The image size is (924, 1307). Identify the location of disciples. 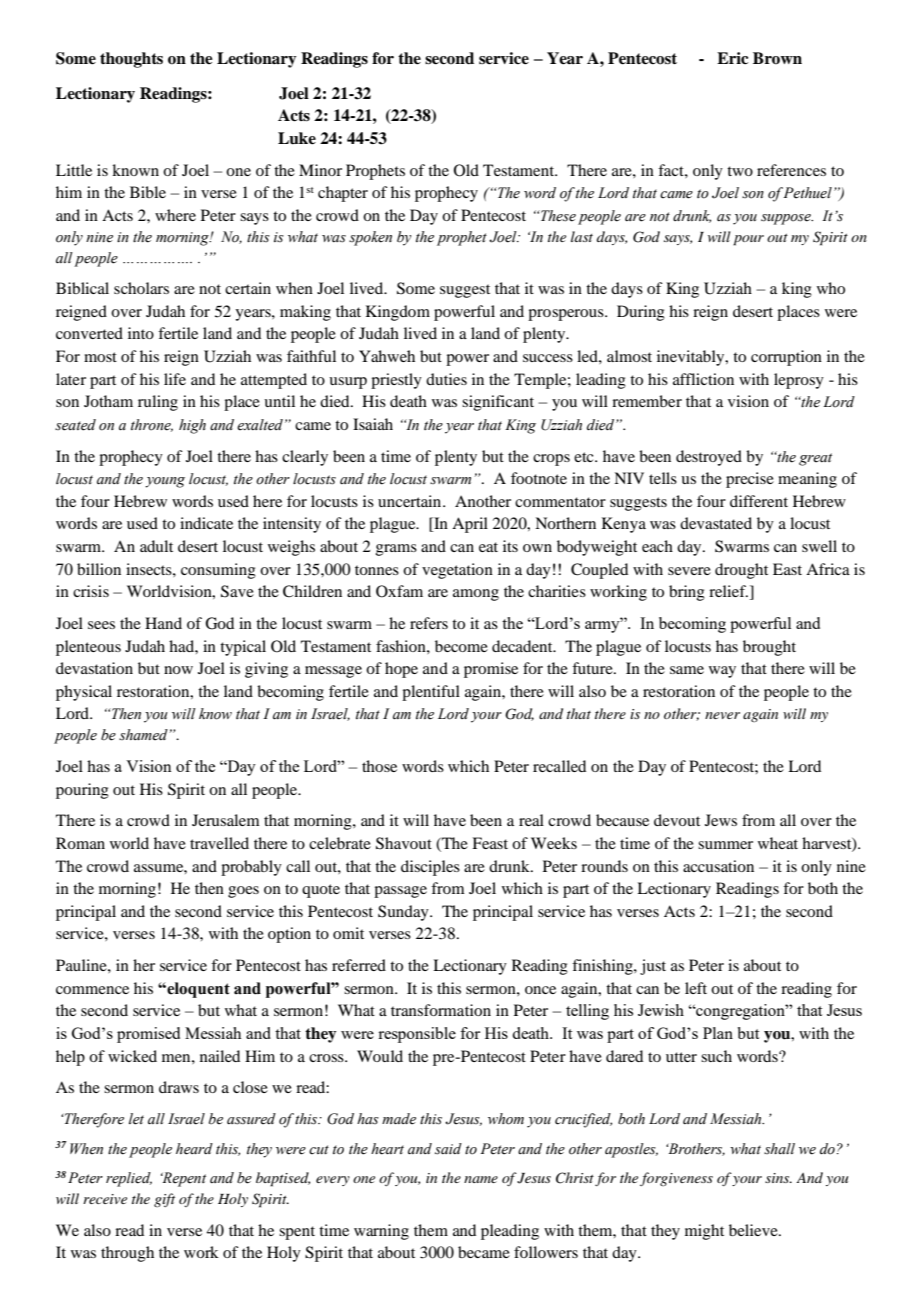
(430, 868).
